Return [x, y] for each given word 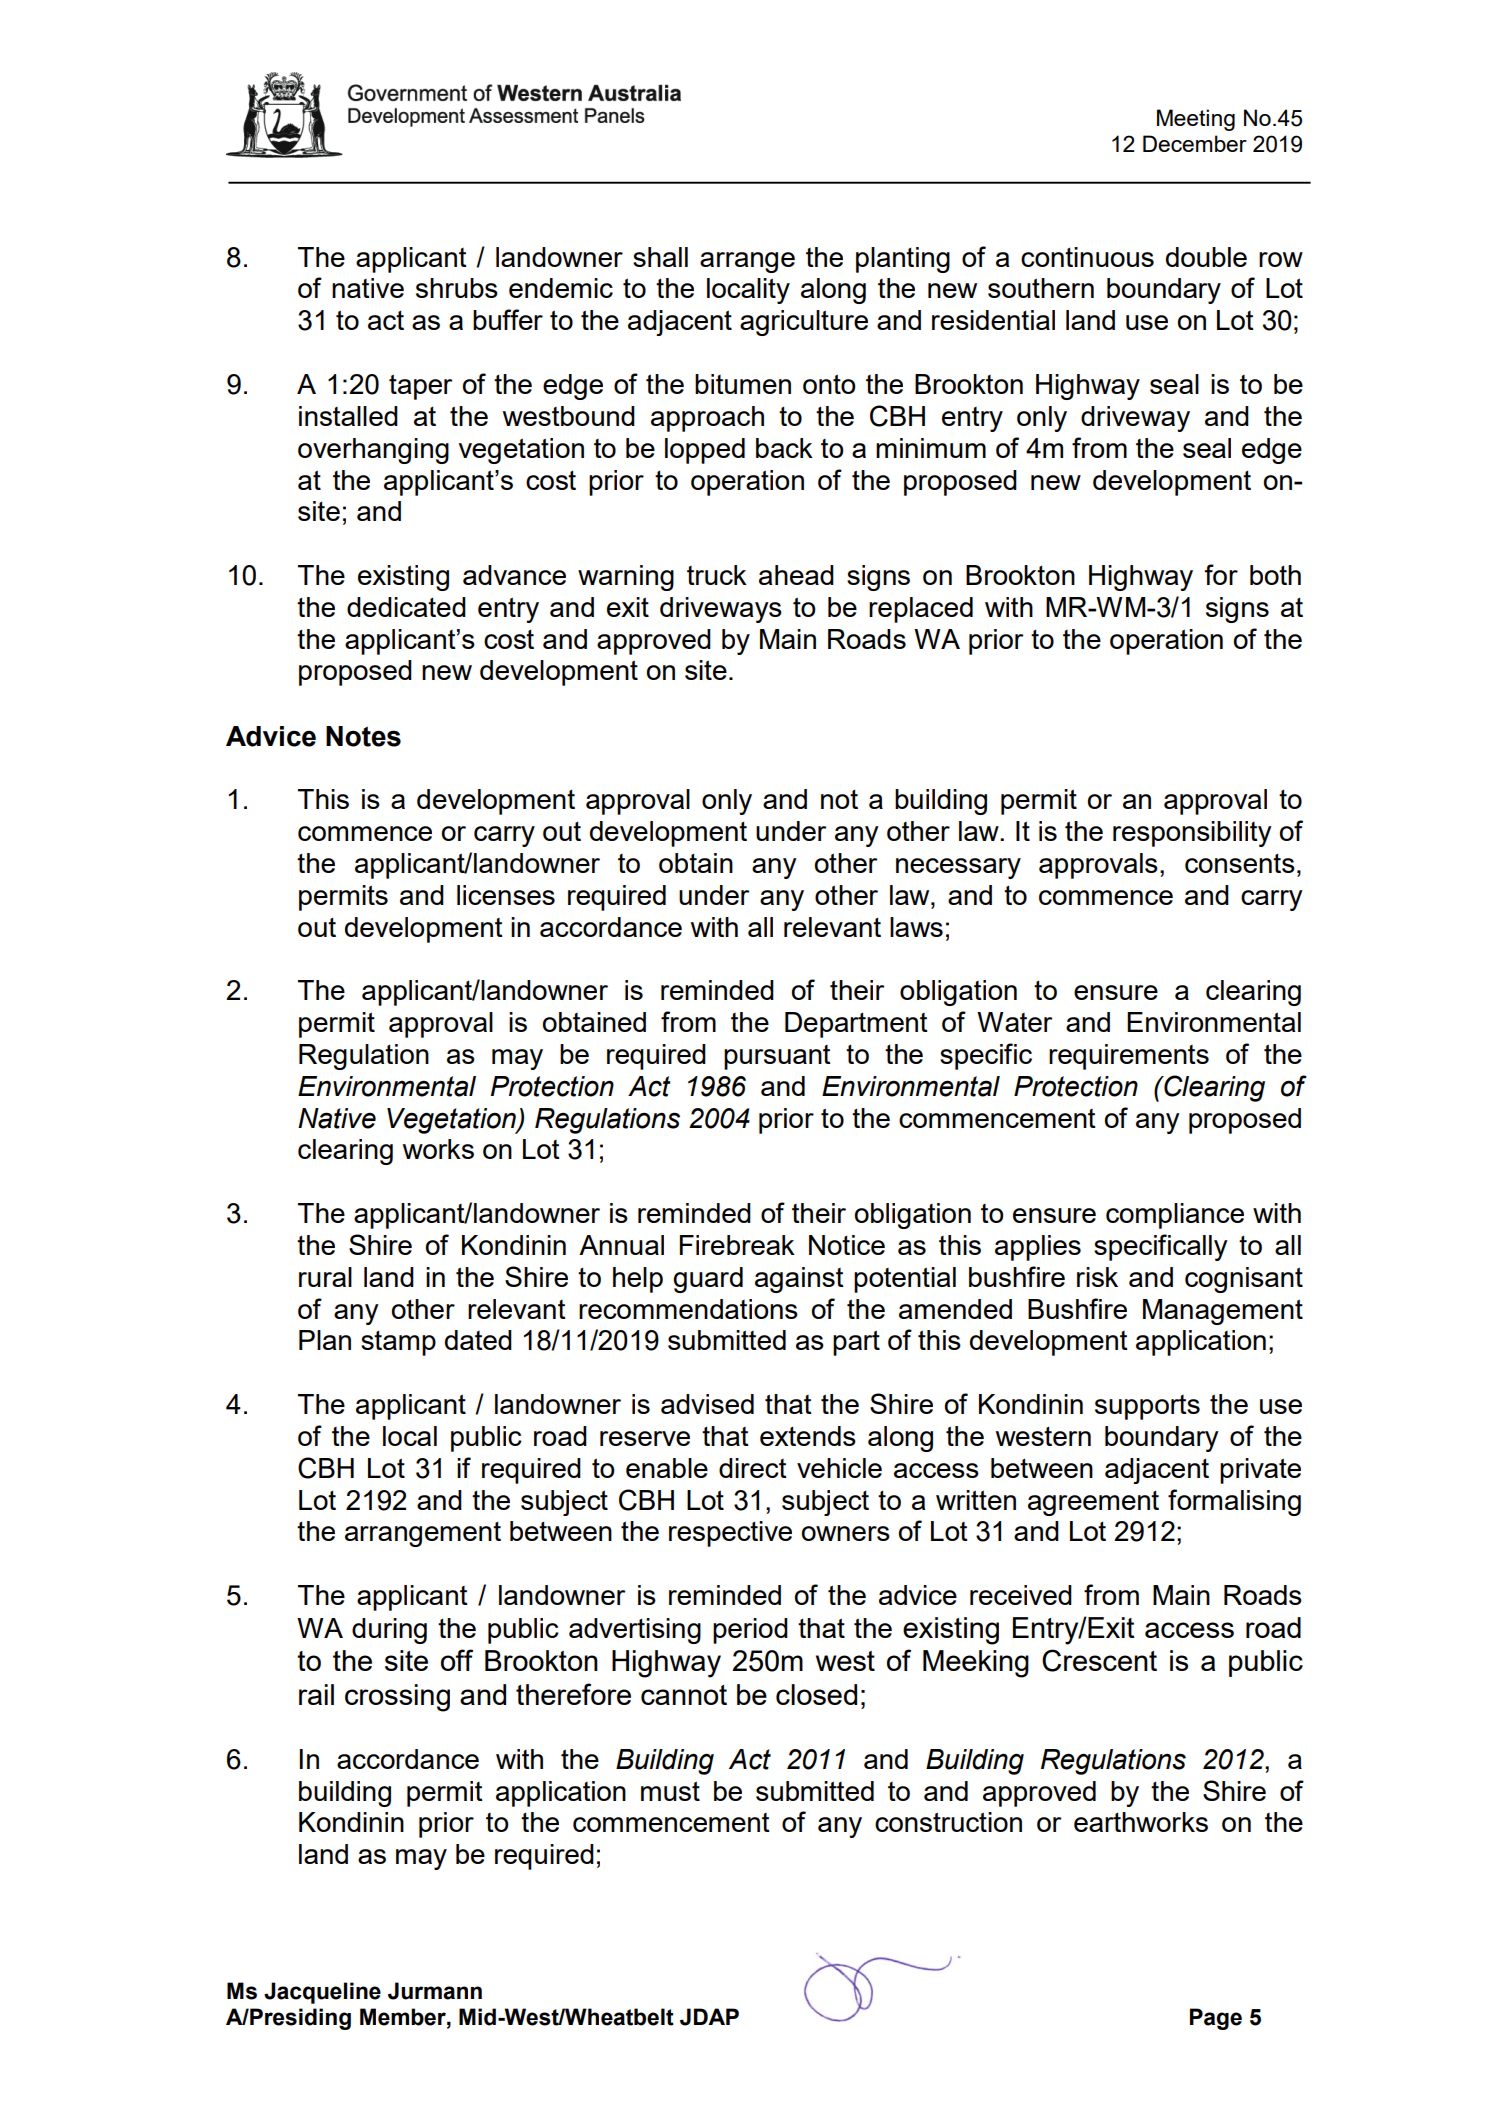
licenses [506, 895]
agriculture [804, 323]
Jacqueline [322, 1993]
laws [916, 927]
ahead [796, 575]
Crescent [1099, 1660]
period [750, 1631]
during [389, 1631]
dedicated [406, 607]
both [1275, 575]
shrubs [457, 288]
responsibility [1192, 834]
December [1195, 143]
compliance [1175, 1216]
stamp [398, 1343]
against [799, 1280]
